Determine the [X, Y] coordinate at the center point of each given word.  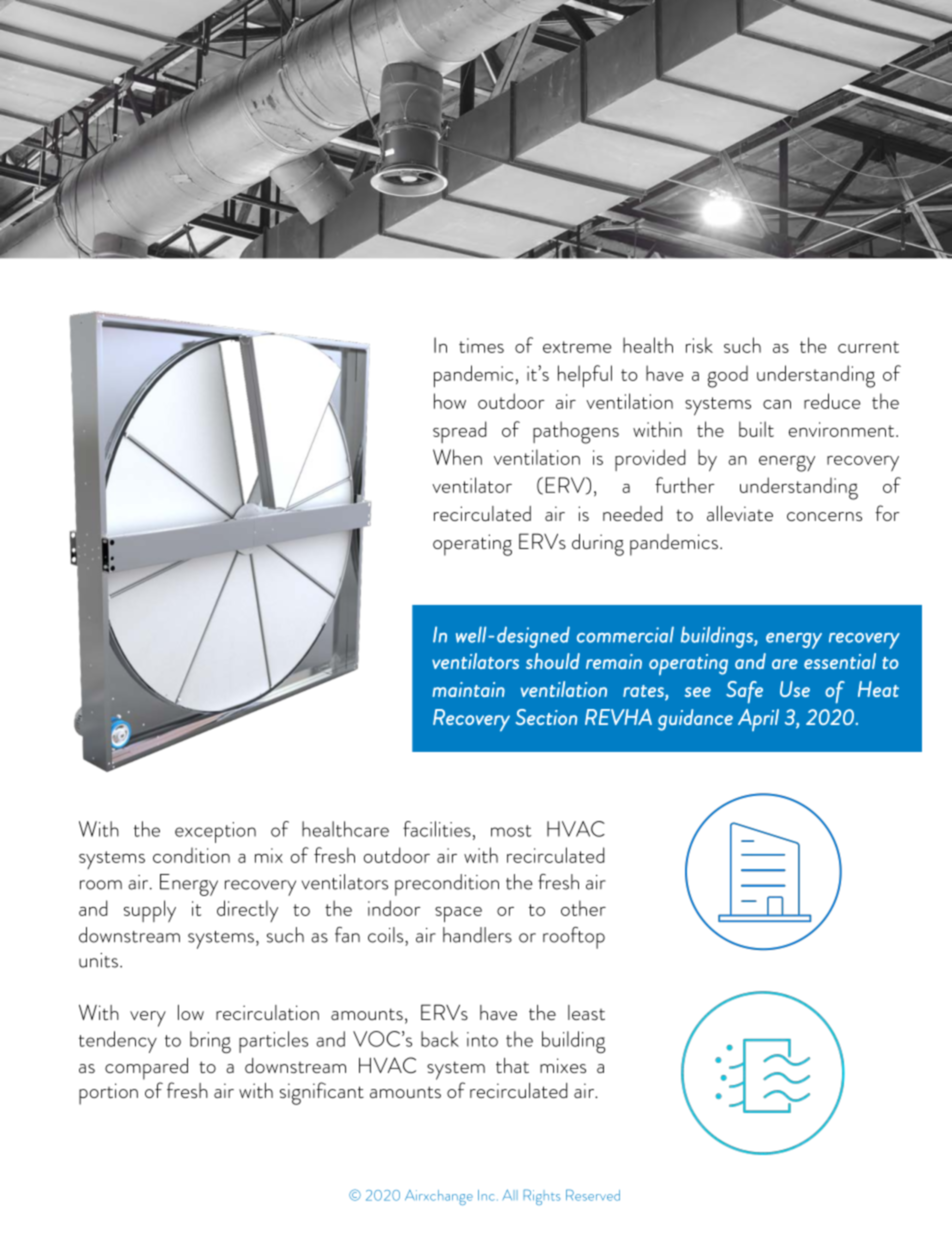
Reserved [593, 1195]
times [481, 345]
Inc [486, 1195]
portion [108, 1094]
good [728, 376]
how [450, 401]
